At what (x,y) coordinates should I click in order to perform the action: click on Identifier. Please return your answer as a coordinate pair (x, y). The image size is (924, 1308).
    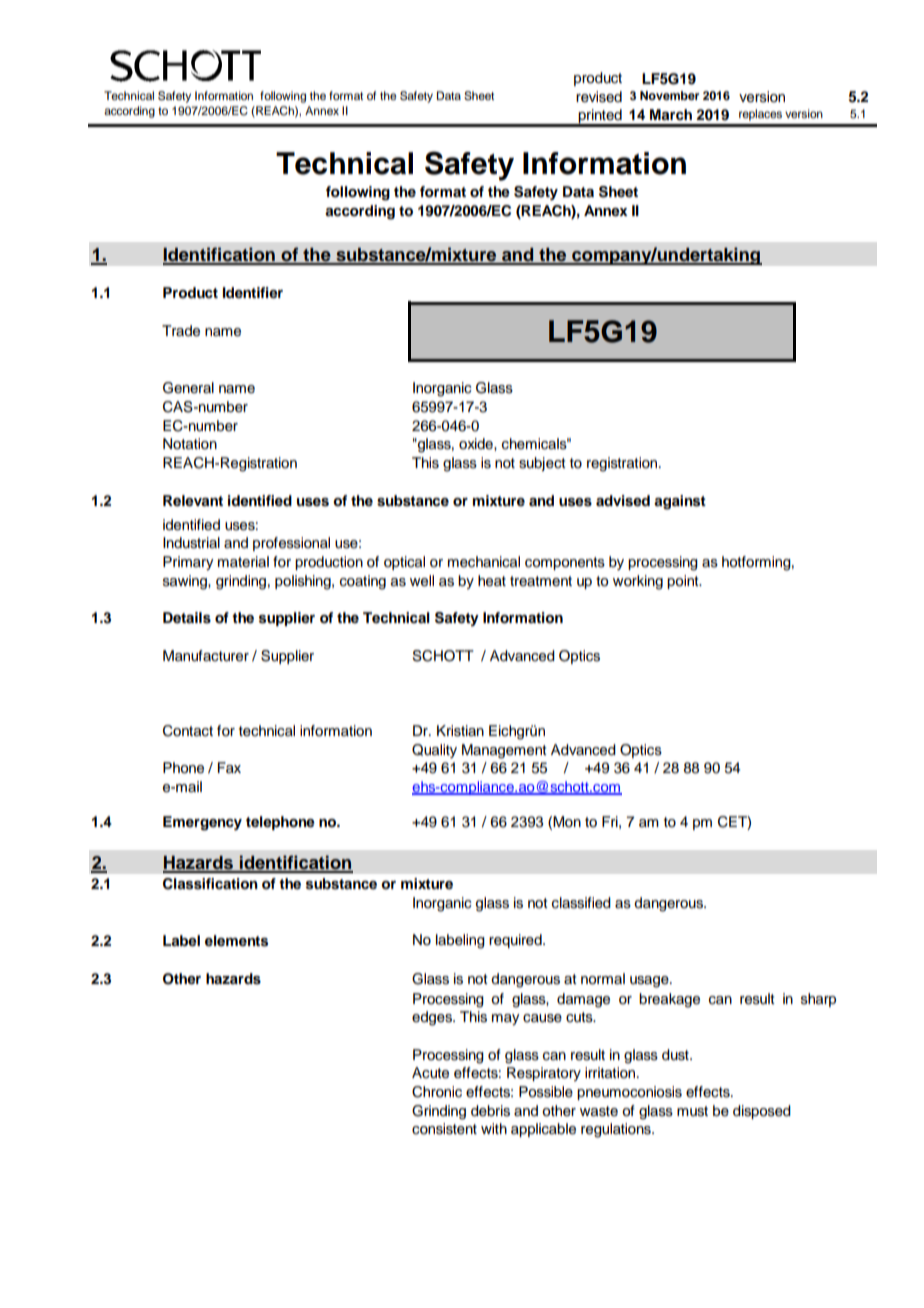
    Looking at the image, I should click on (253, 292).
